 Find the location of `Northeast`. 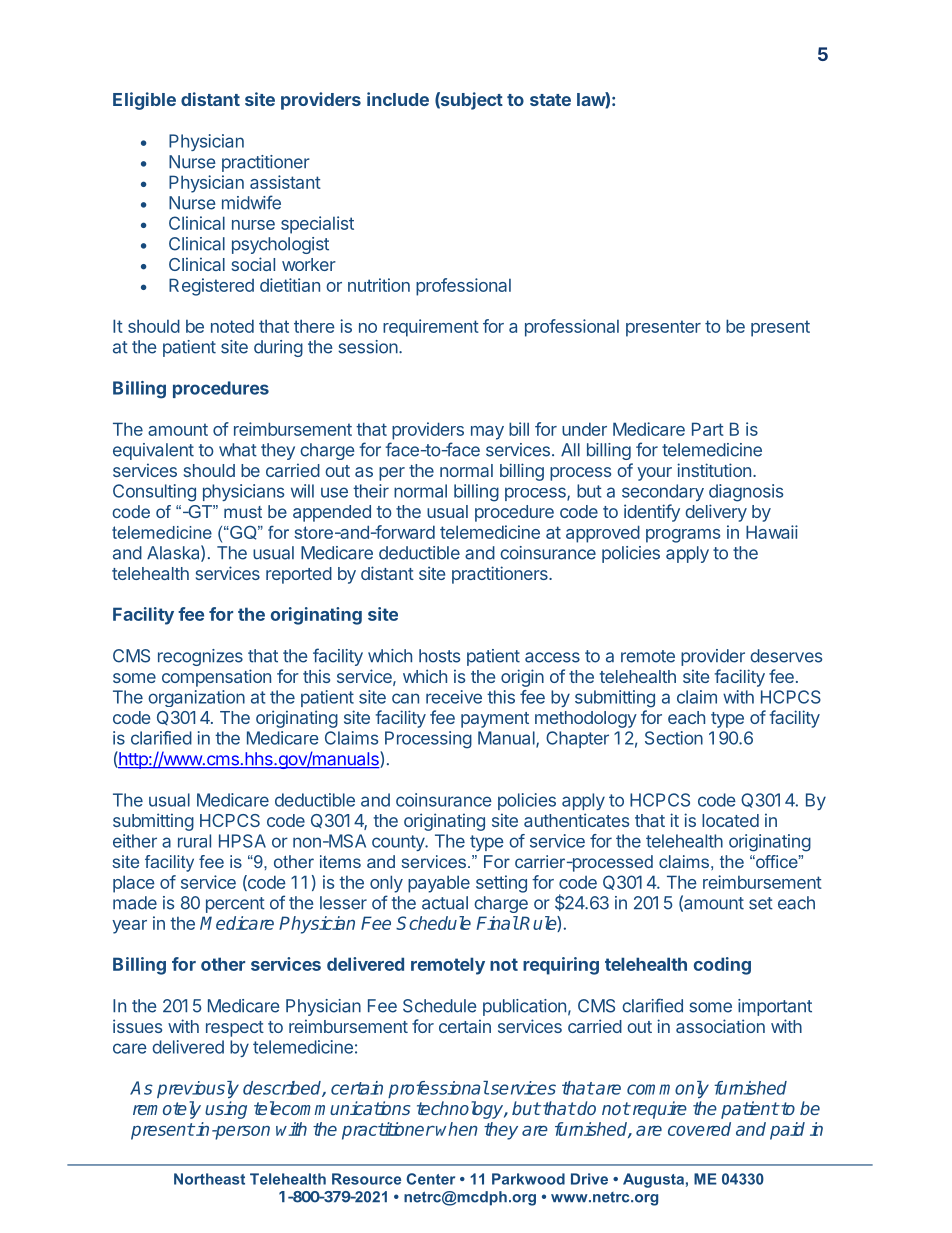

Northeast is located at coordinates (209, 1179).
